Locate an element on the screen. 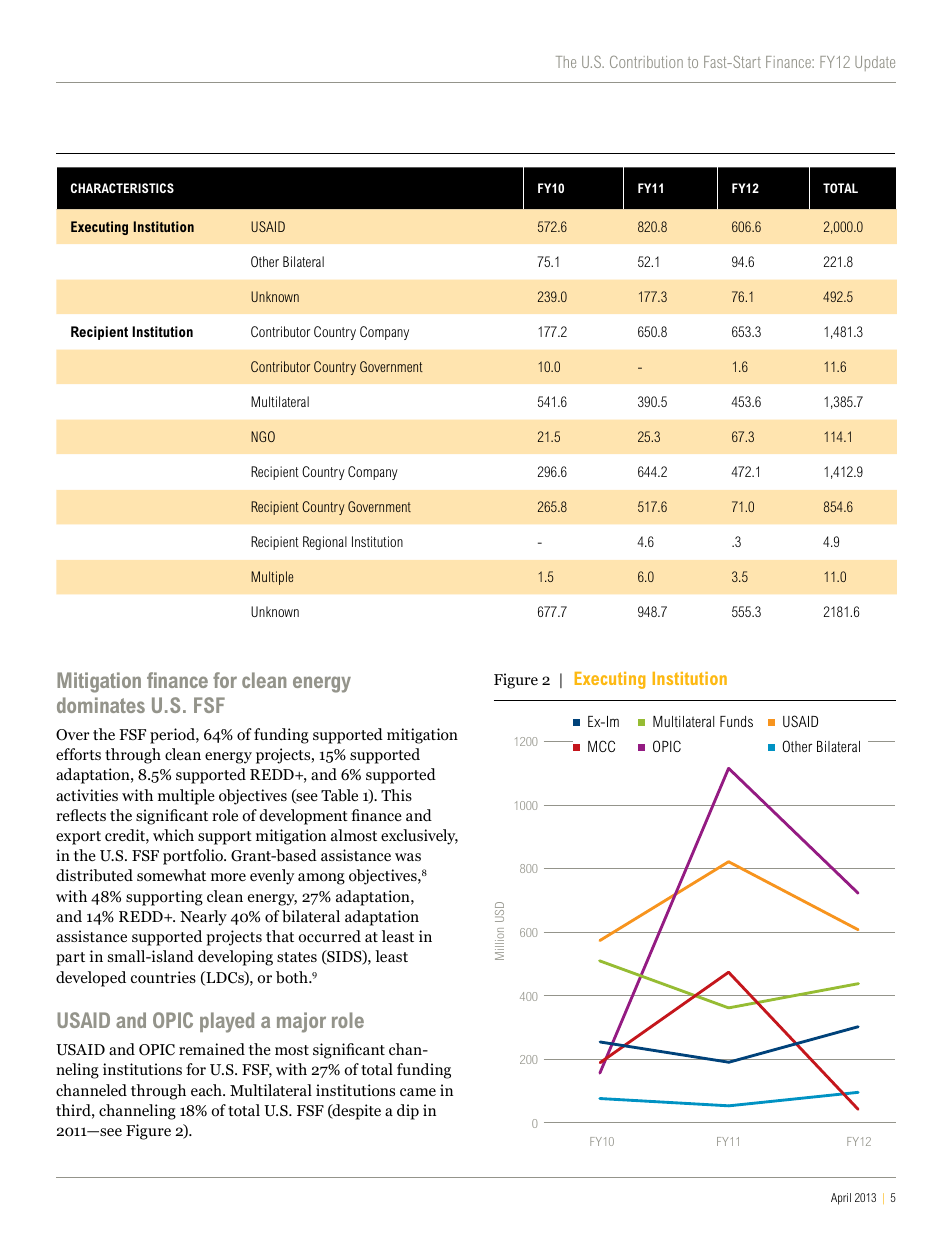  Contribution is located at coordinates (646, 62).
